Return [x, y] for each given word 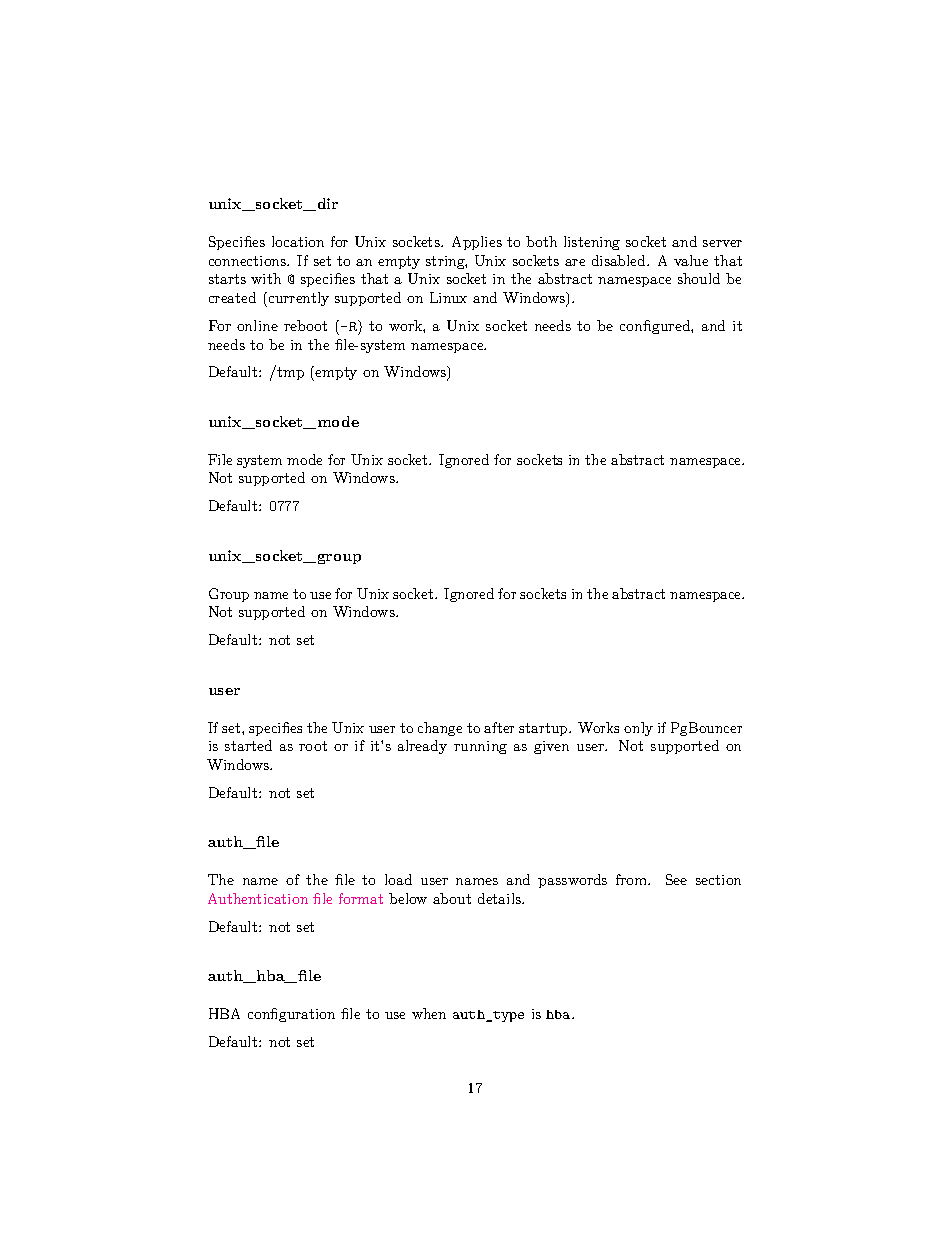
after [499, 727]
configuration [291, 1015]
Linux [448, 297]
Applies [477, 243]
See [676, 879]
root [313, 746]
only [638, 729]
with [266, 278]
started [248, 745]
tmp [289, 373]
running [480, 747]
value [691, 260]
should [699, 278]
